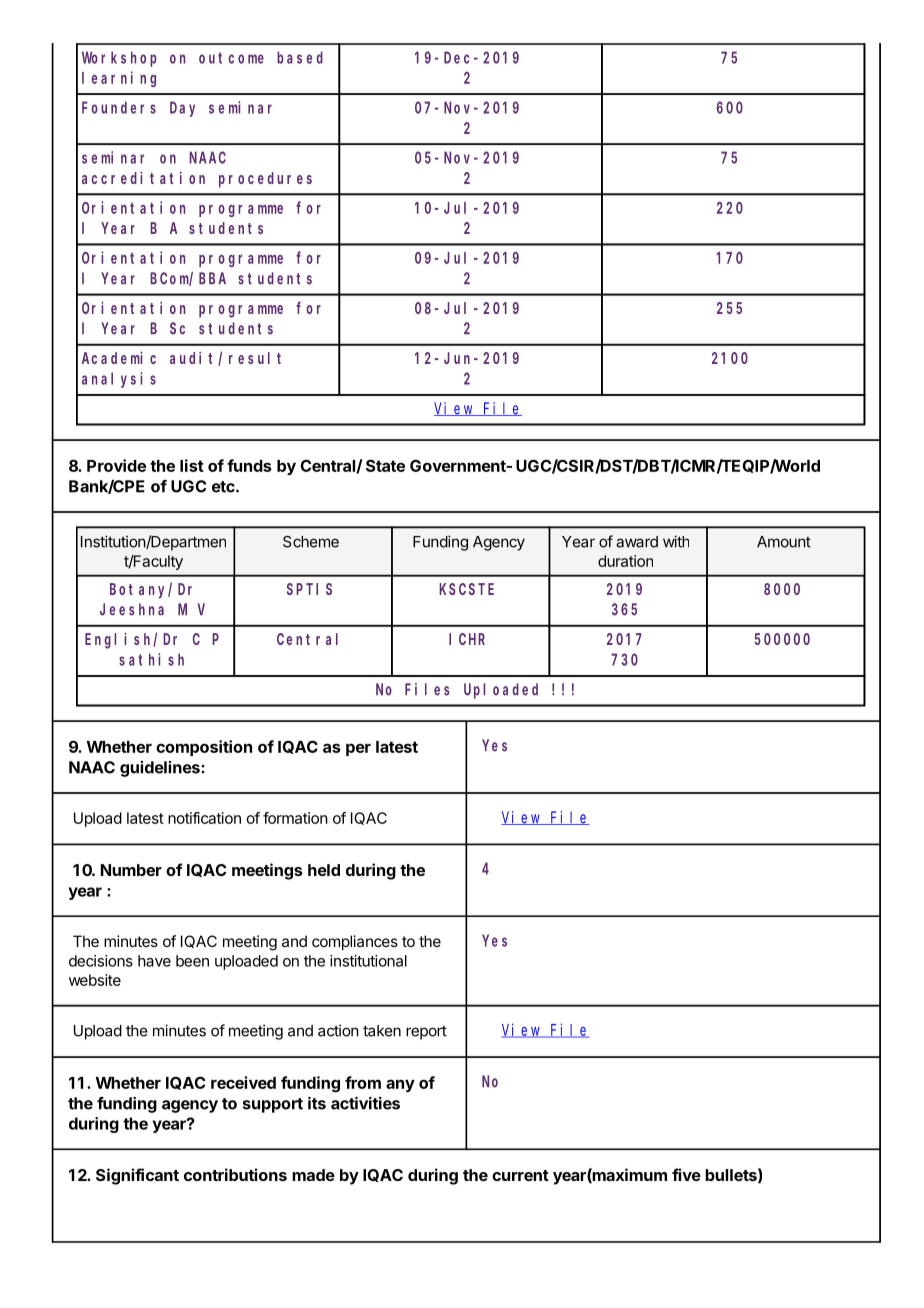  I want to click on per, so click(358, 749).
